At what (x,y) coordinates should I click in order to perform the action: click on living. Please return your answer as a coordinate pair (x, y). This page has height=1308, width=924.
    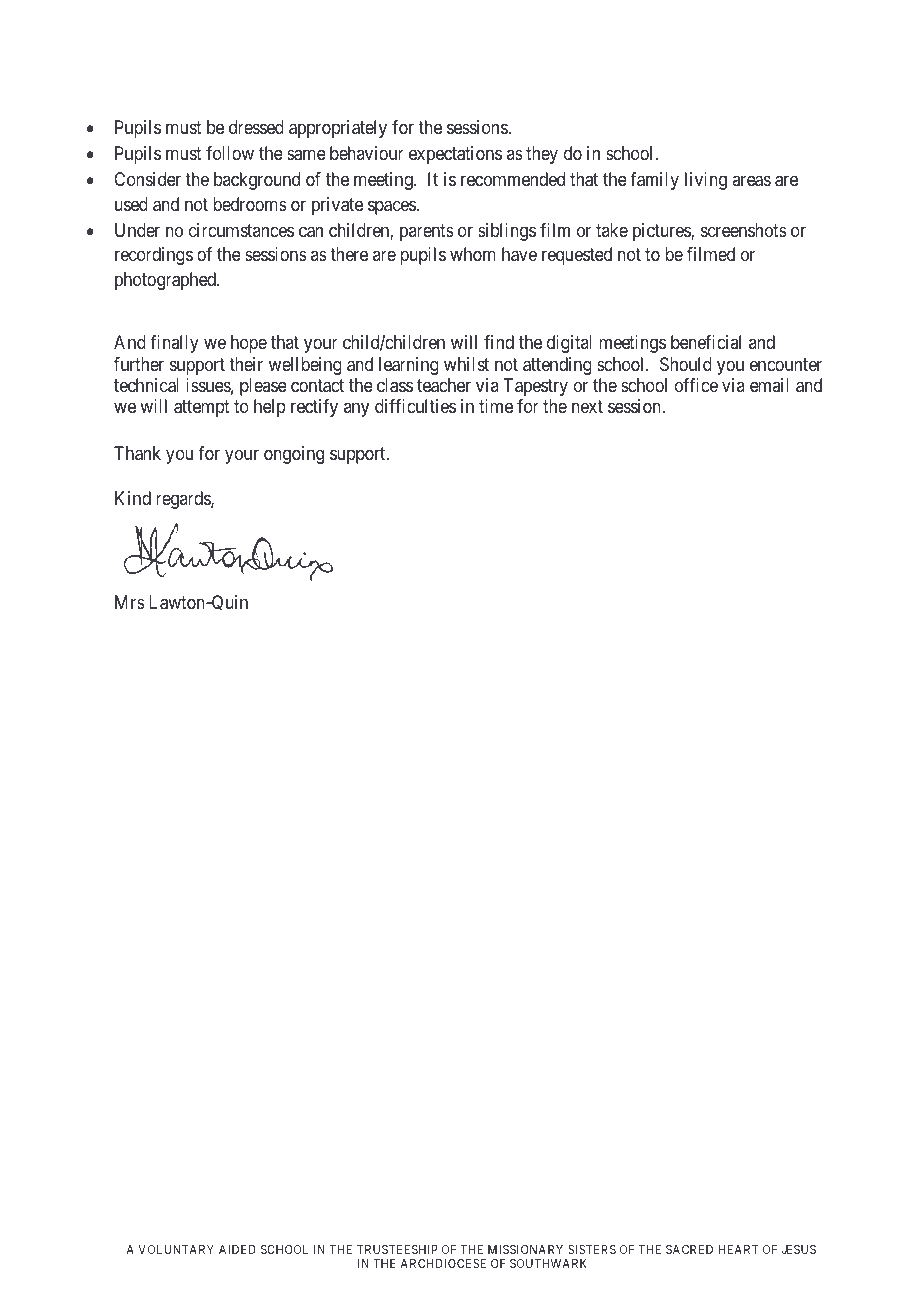
    Looking at the image, I should click on (706, 181).
